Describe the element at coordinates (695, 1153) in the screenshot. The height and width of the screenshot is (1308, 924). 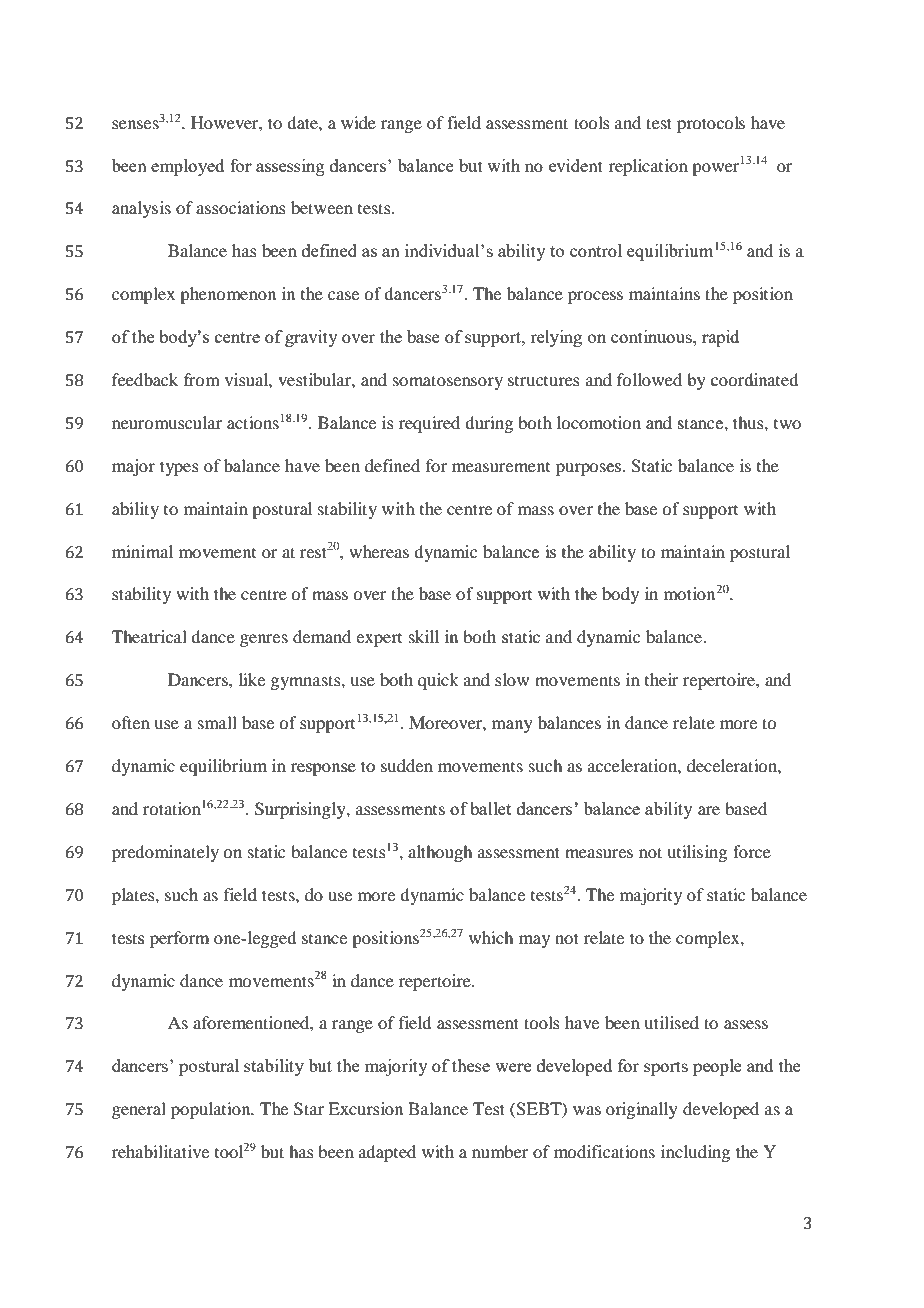
I see `including` at that location.
